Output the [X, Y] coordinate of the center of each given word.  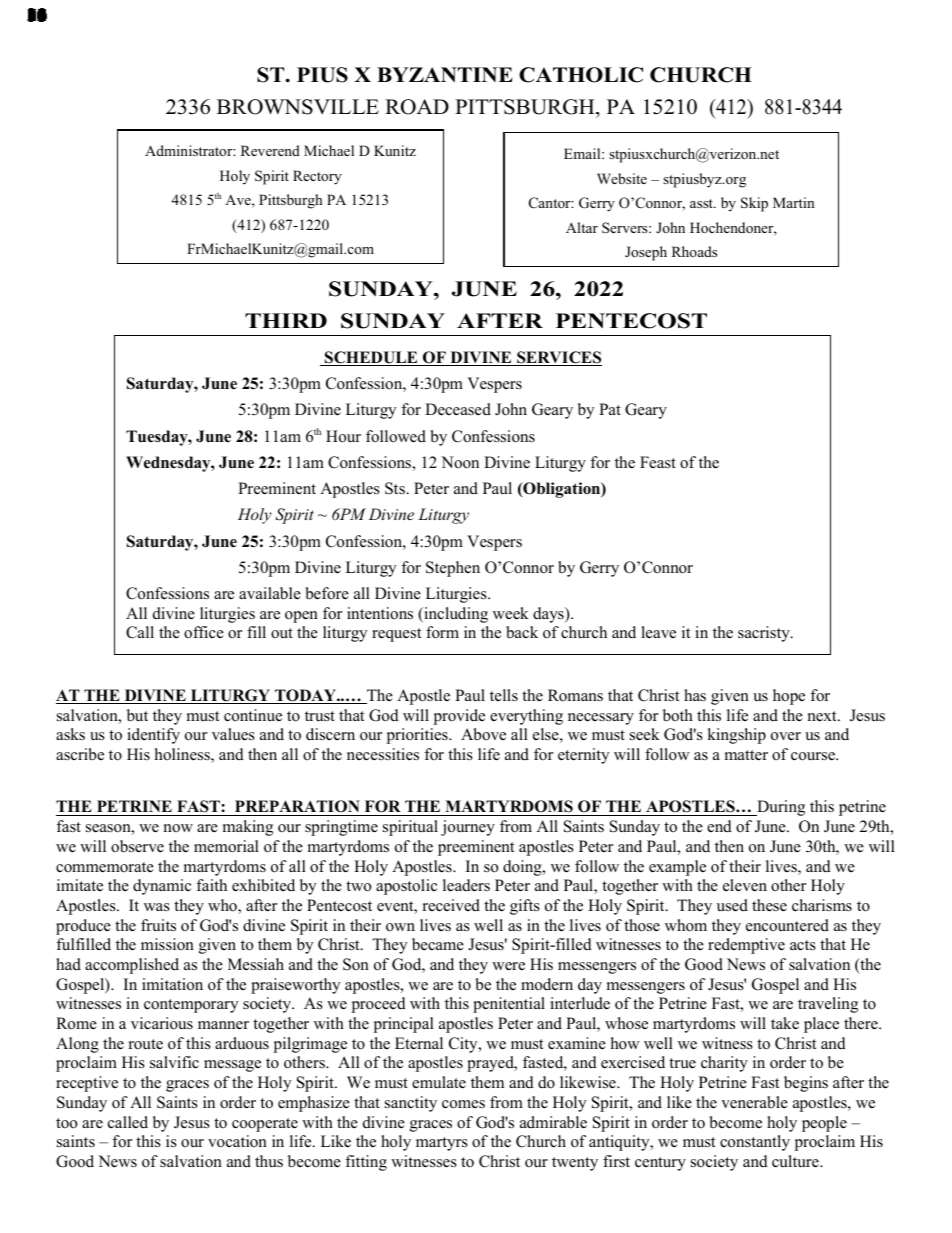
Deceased [458, 409]
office [204, 632]
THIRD [286, 320]
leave [658, 632]
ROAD [417, 107]
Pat [610, 409]
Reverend [270, 150]
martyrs [442, 1144]
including [455, 615]
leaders [466, 885]
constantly [755, 1143]
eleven [745, 885]
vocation [237, 1141]
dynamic [162, 887]
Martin [794, 202]
